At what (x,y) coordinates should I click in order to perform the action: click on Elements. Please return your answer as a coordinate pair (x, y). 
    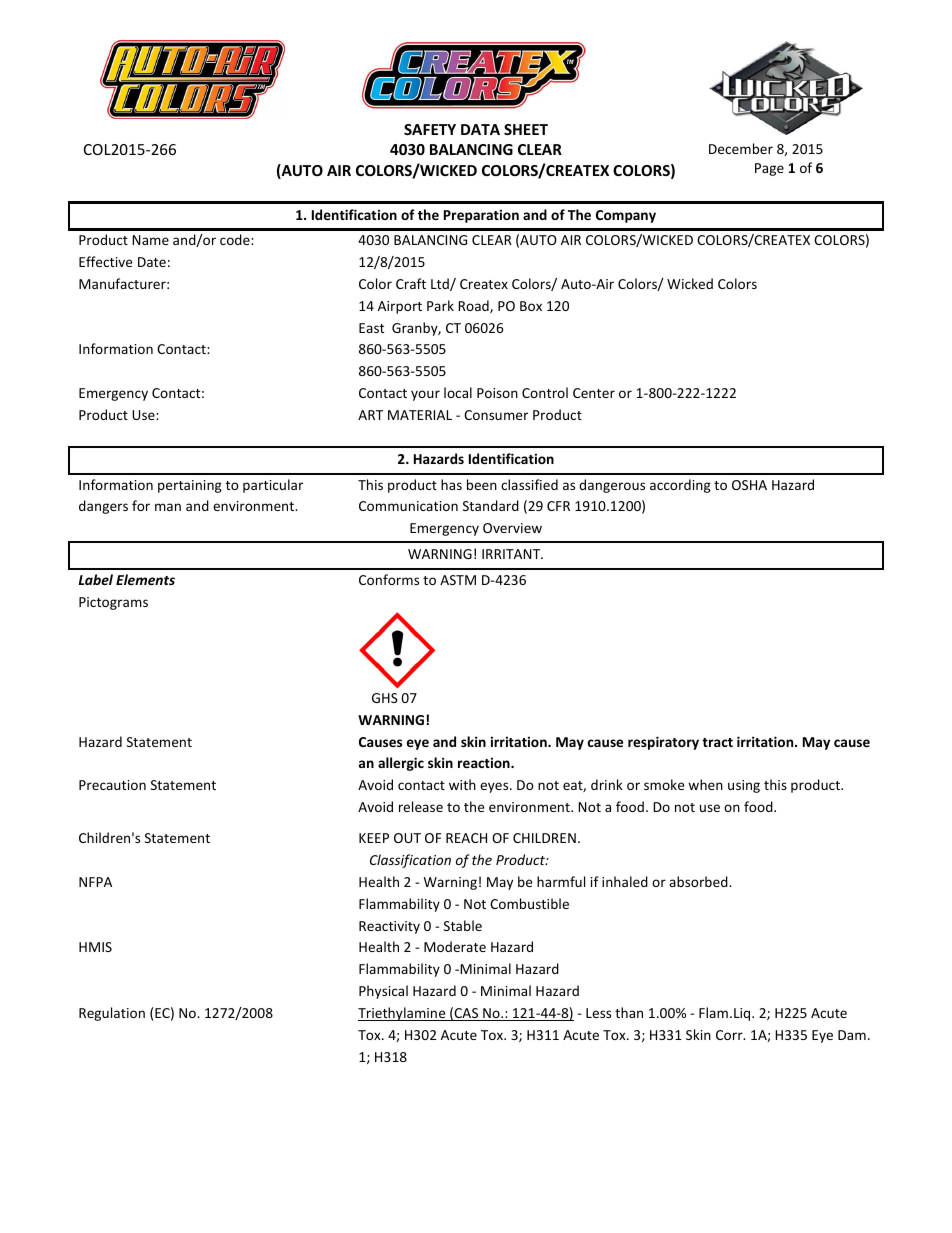
    Looking at the image, I should click on (145, 579).
